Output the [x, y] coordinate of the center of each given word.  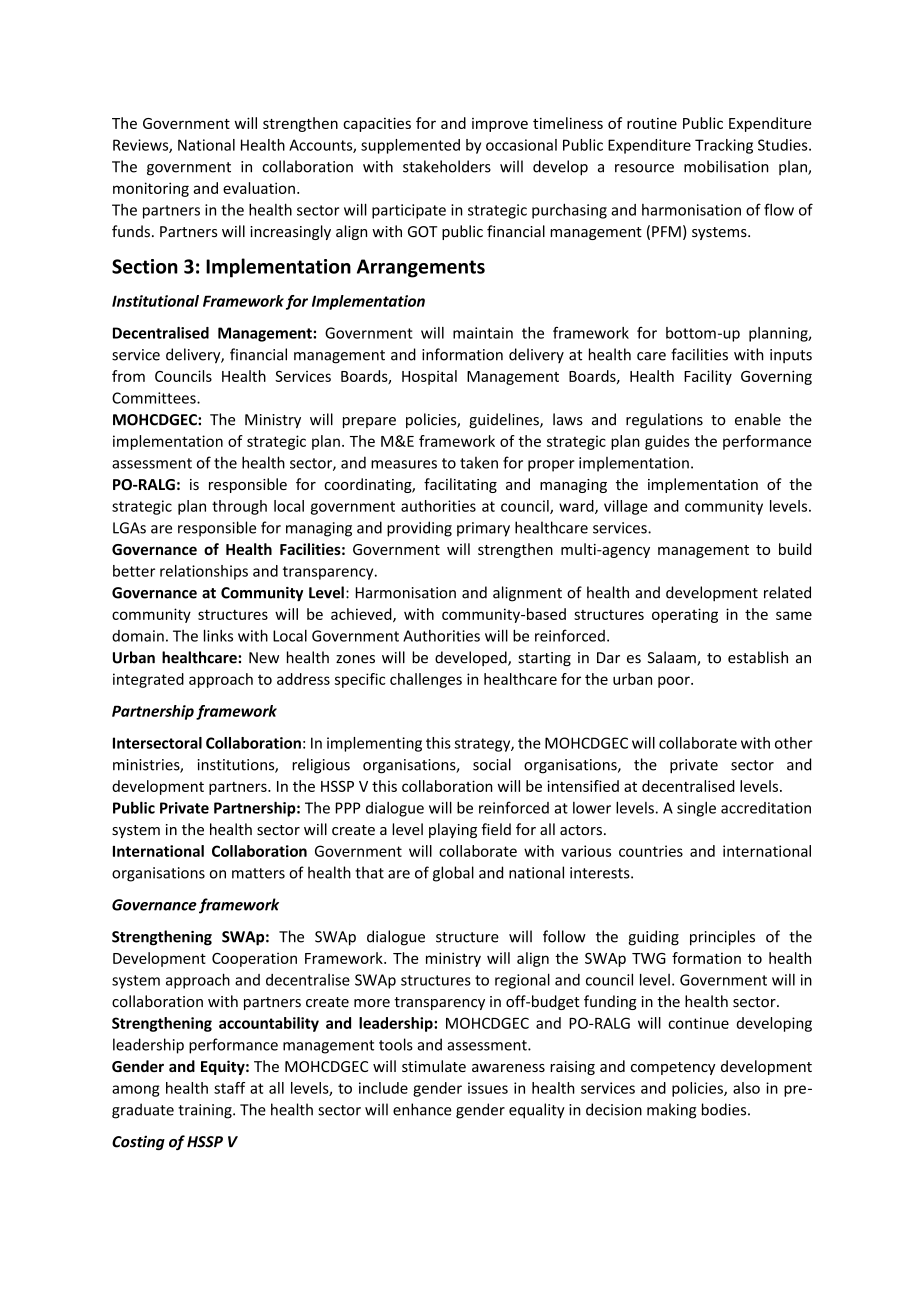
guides [667, 442]
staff [229, 1088]
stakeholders [447, 166]
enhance [422, 1109]
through [239, 507]
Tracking [724, 146]
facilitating [460, 485]
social [492, 764]
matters [258, 873]
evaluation [259, 188]
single [696, 809]
